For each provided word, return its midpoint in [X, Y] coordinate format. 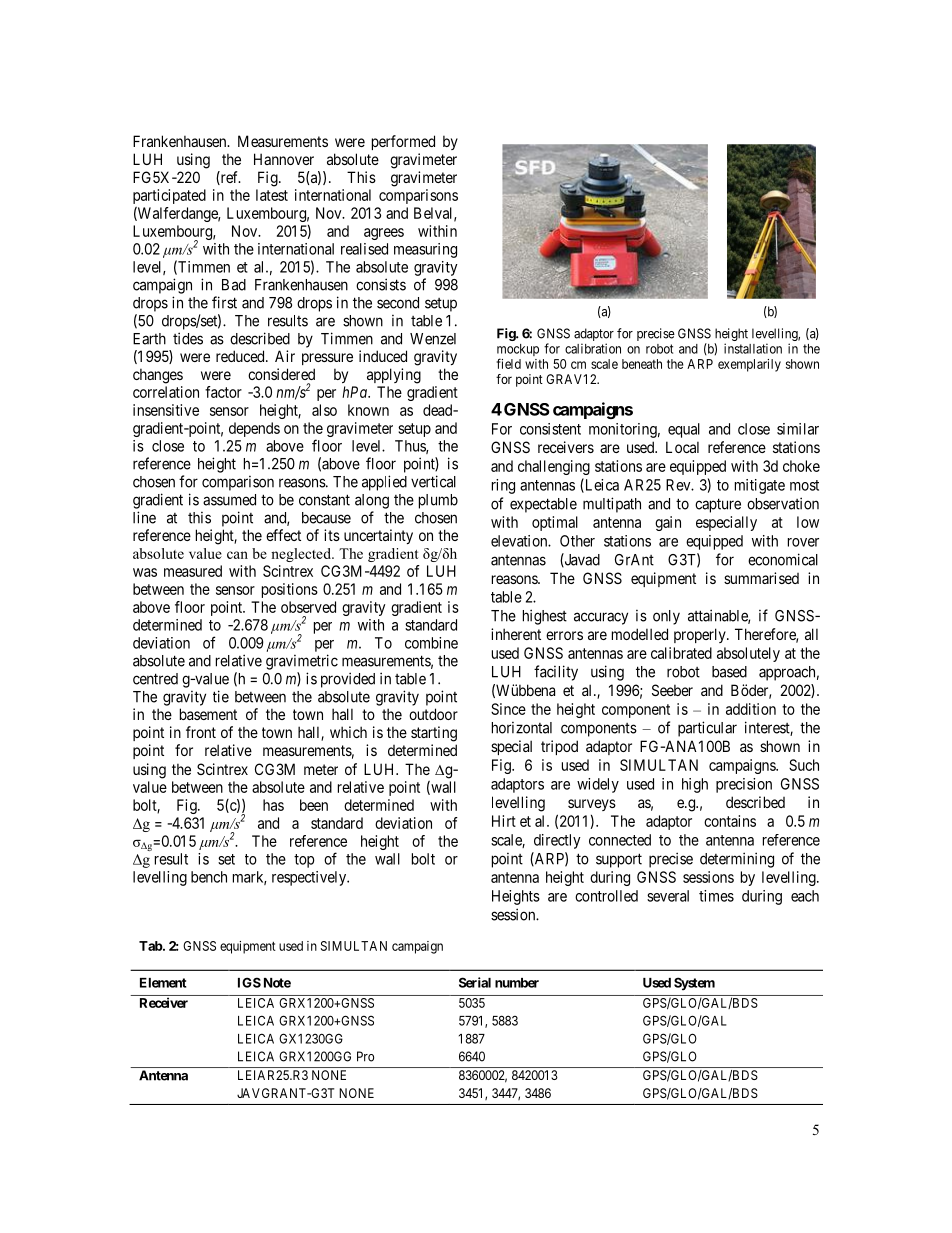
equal [684, 430]
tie [221, 696]
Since [508, 709]
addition [751, 709]
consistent [550, 429]
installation [753, 348]
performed [403, 142]
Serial [475, 982]
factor [223, 392]
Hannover [284, 159]
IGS [249, 982]
